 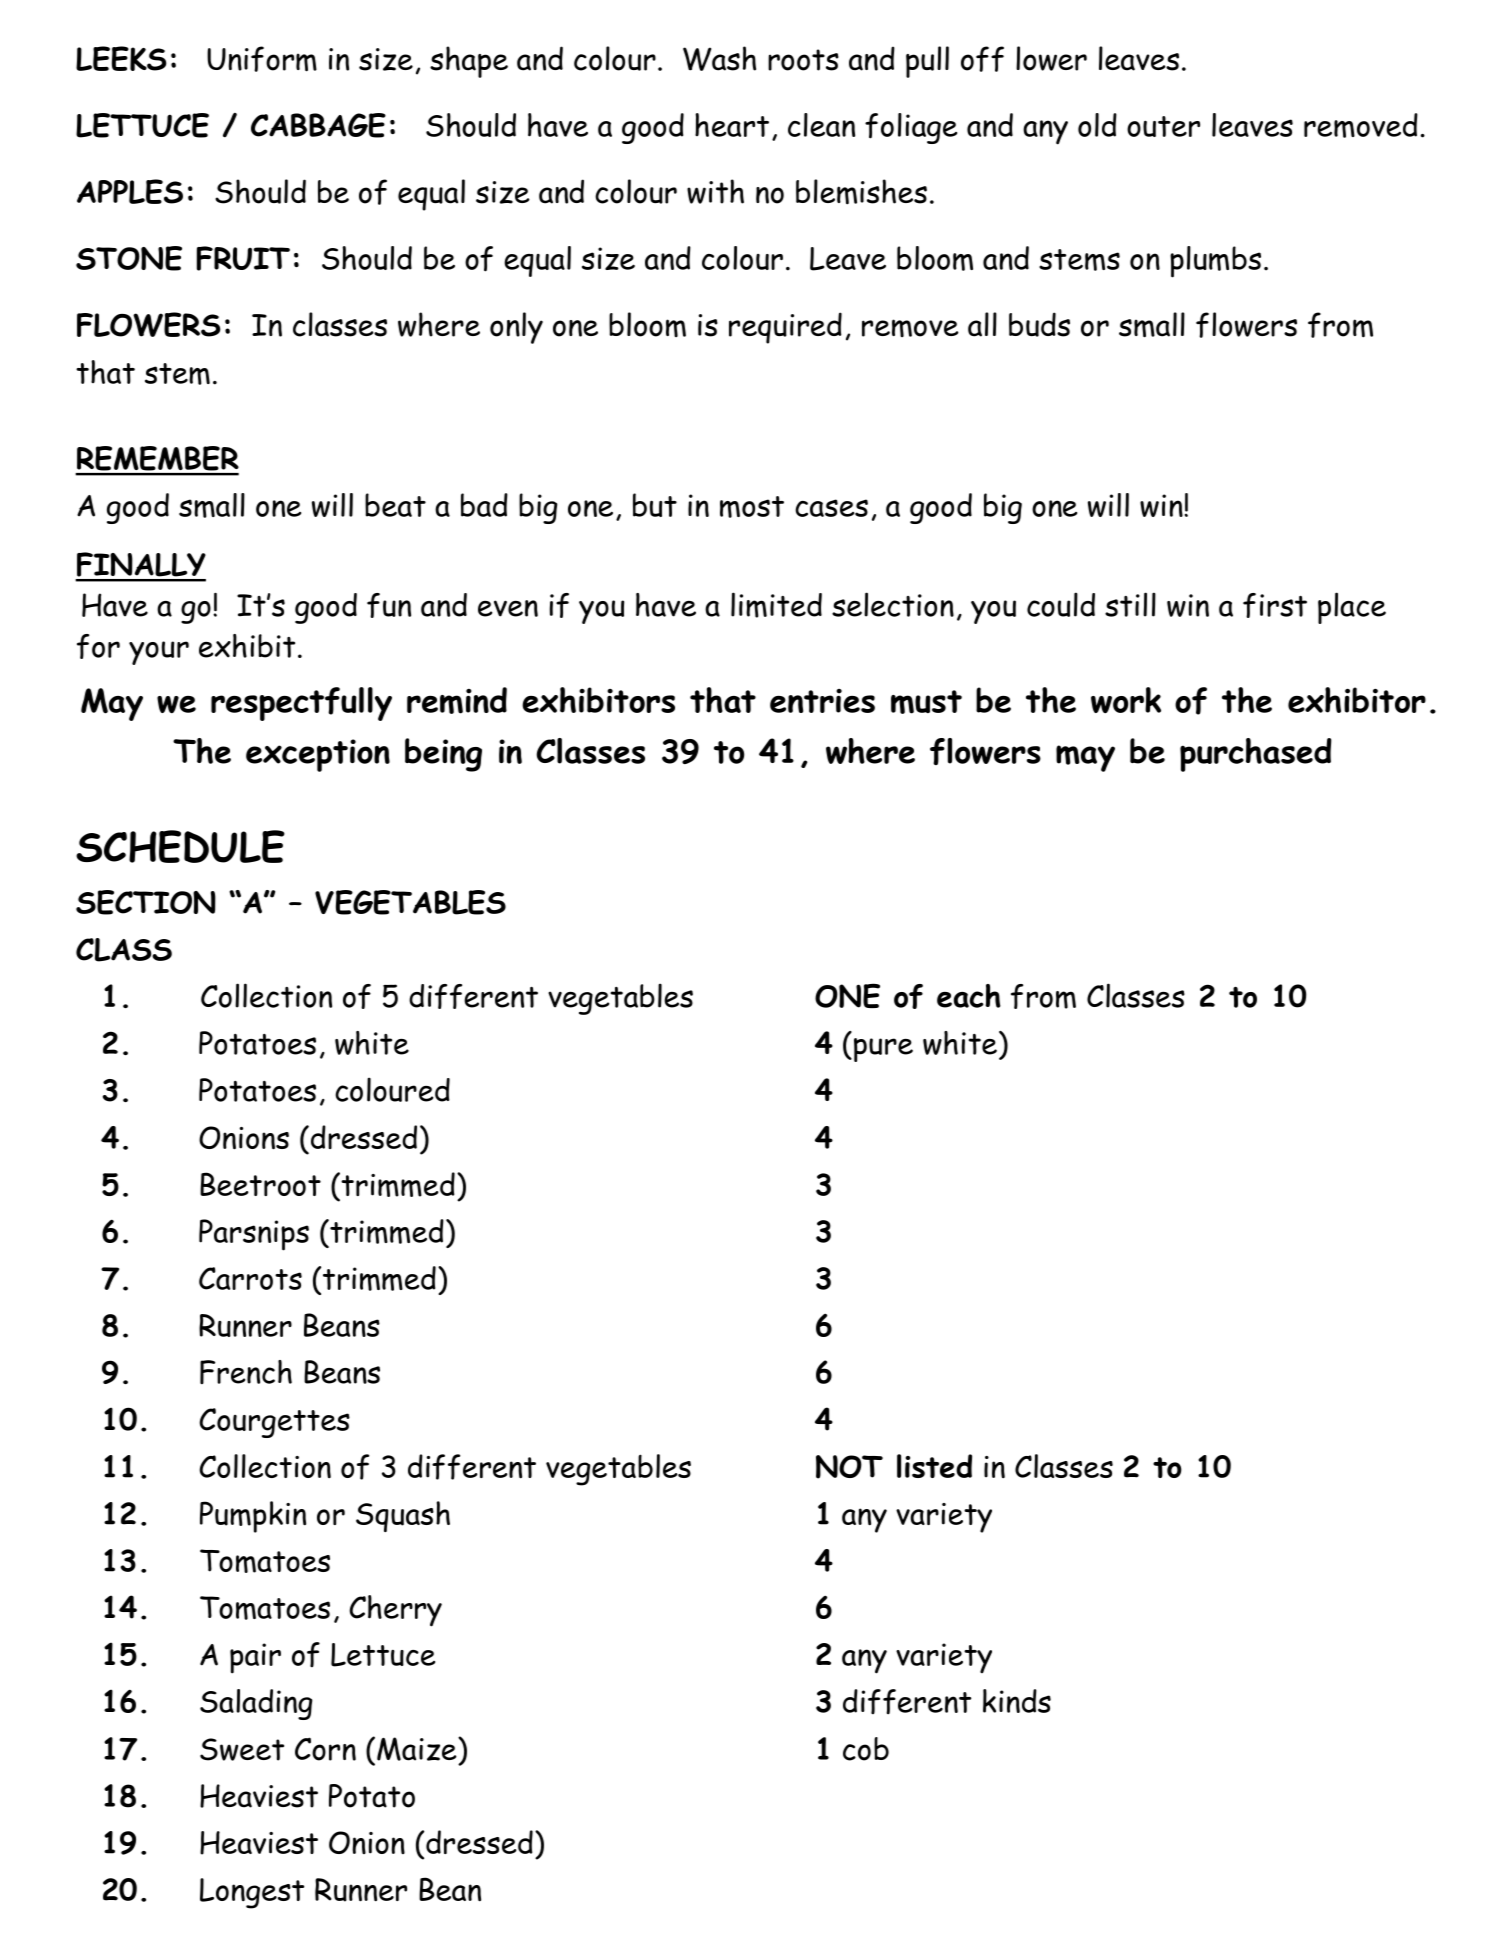 I want to click on outer, so click(x=1163, y=126).
